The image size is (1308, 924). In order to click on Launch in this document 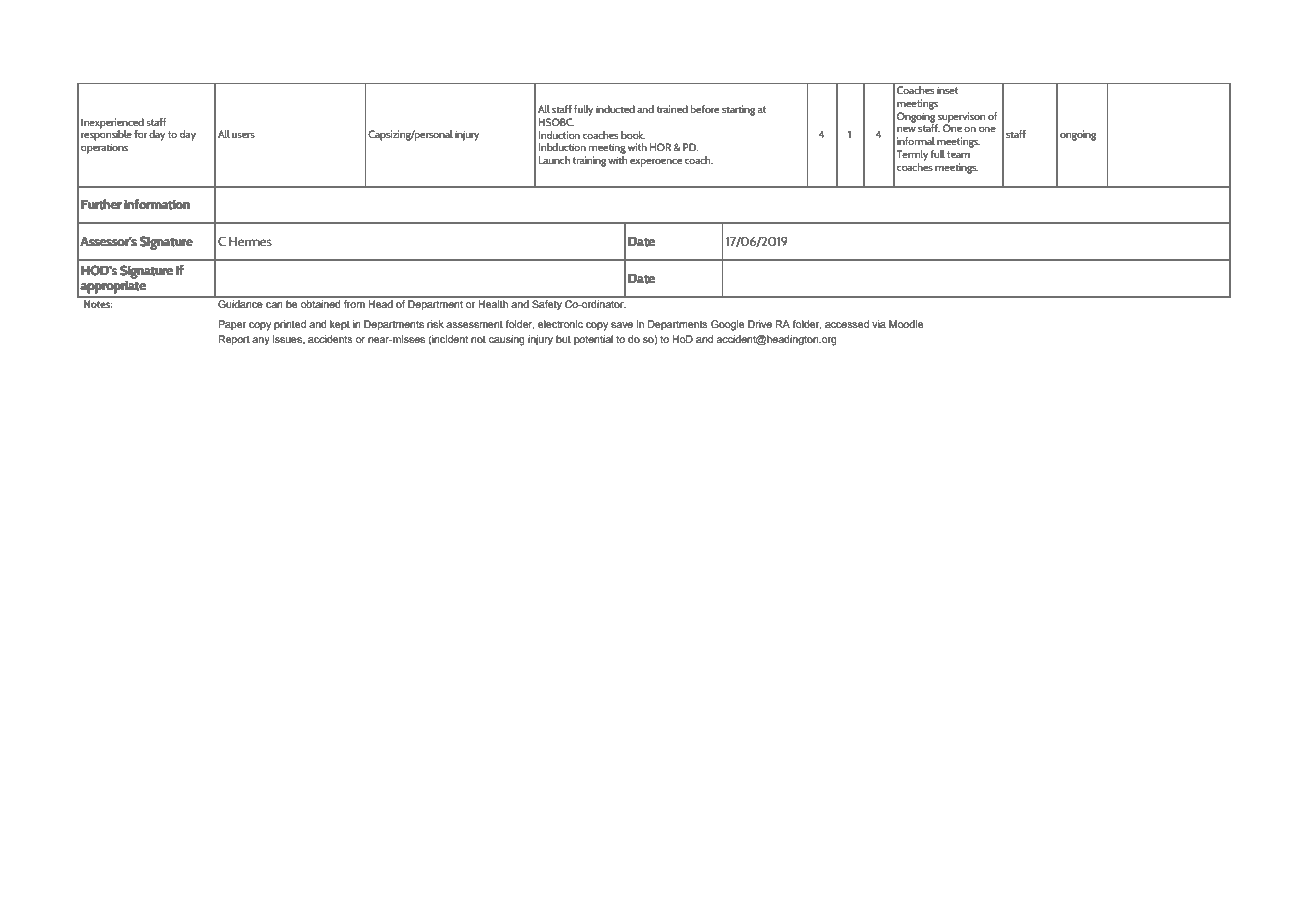, I will do `click(554, 160)`.
